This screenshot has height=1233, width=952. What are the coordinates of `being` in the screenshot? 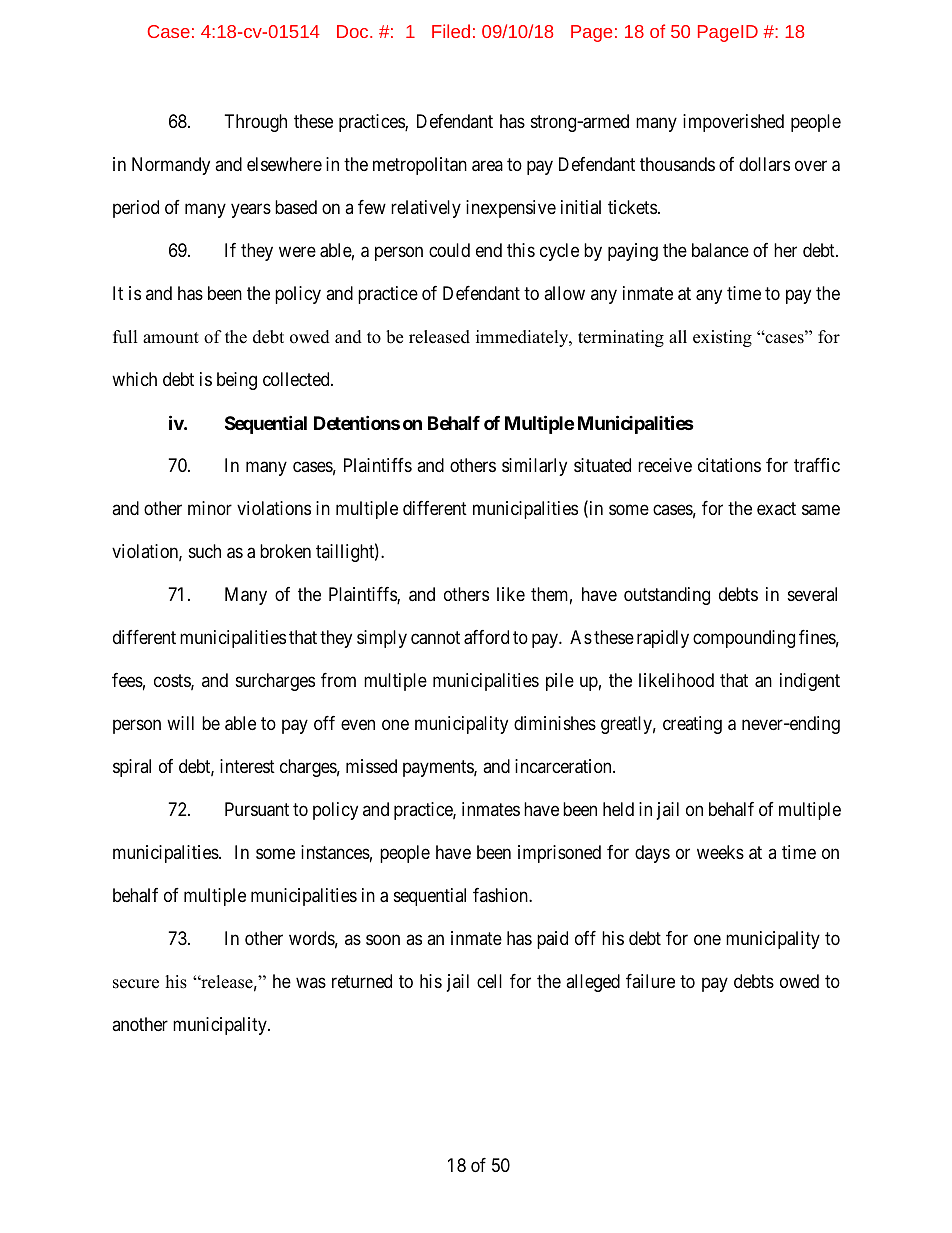 It's located at (237, 381).
